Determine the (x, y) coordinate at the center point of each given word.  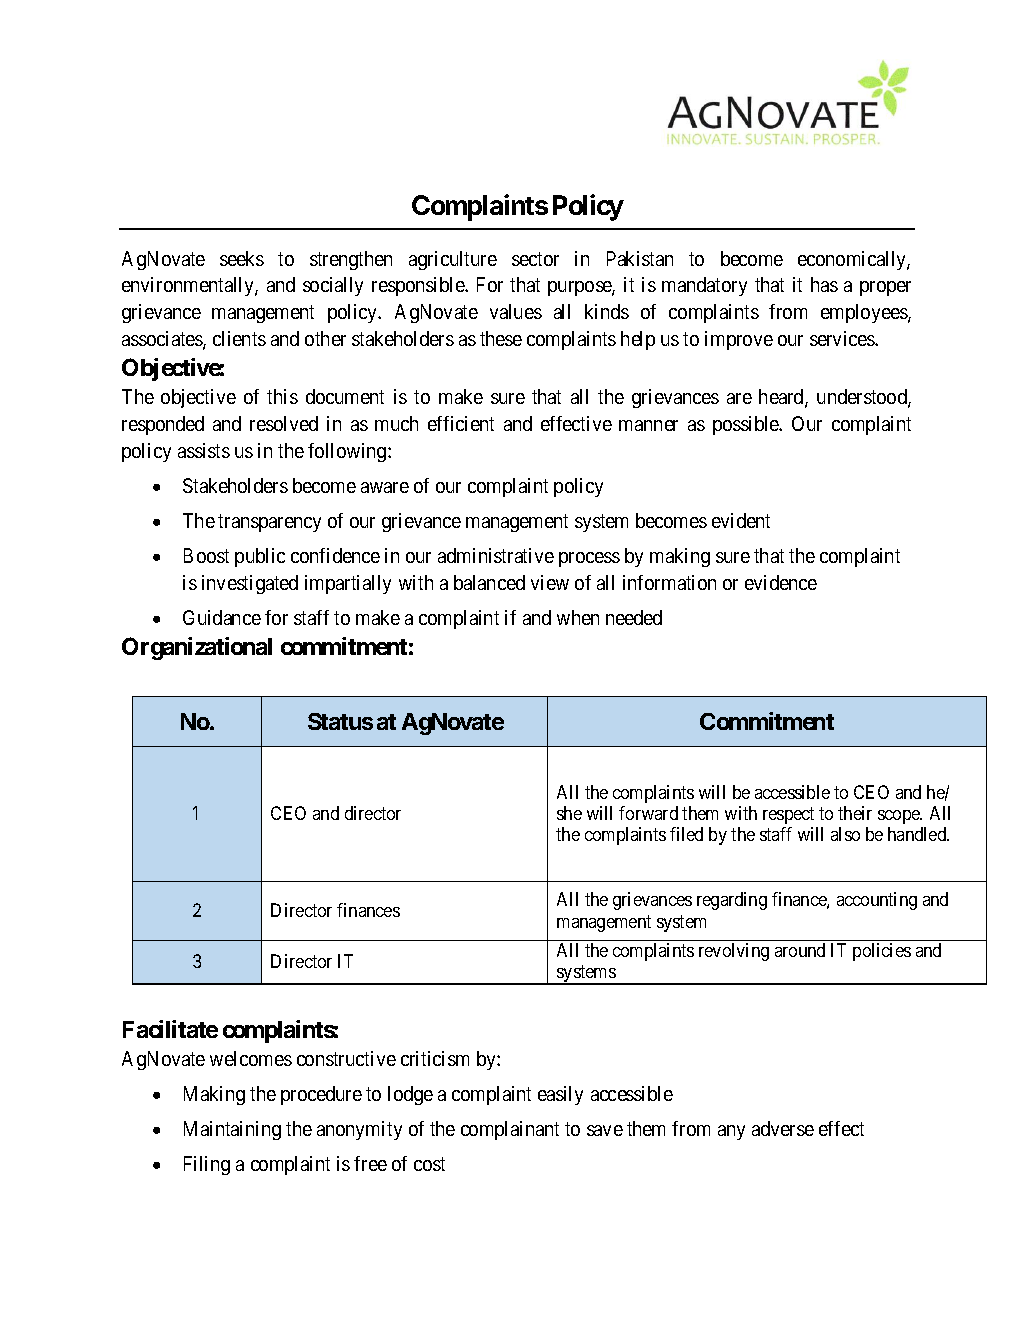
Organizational (197, 648)
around (800, 950)
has (824, 284)
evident (741, 520)
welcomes (251, 1058)
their (855, 813)
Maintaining (232, 1130)
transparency (269, 523)
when (578, 617)
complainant (510, 1130)
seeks (242, 258)
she (569, 813)
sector (535, 259)
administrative (496, 555)
